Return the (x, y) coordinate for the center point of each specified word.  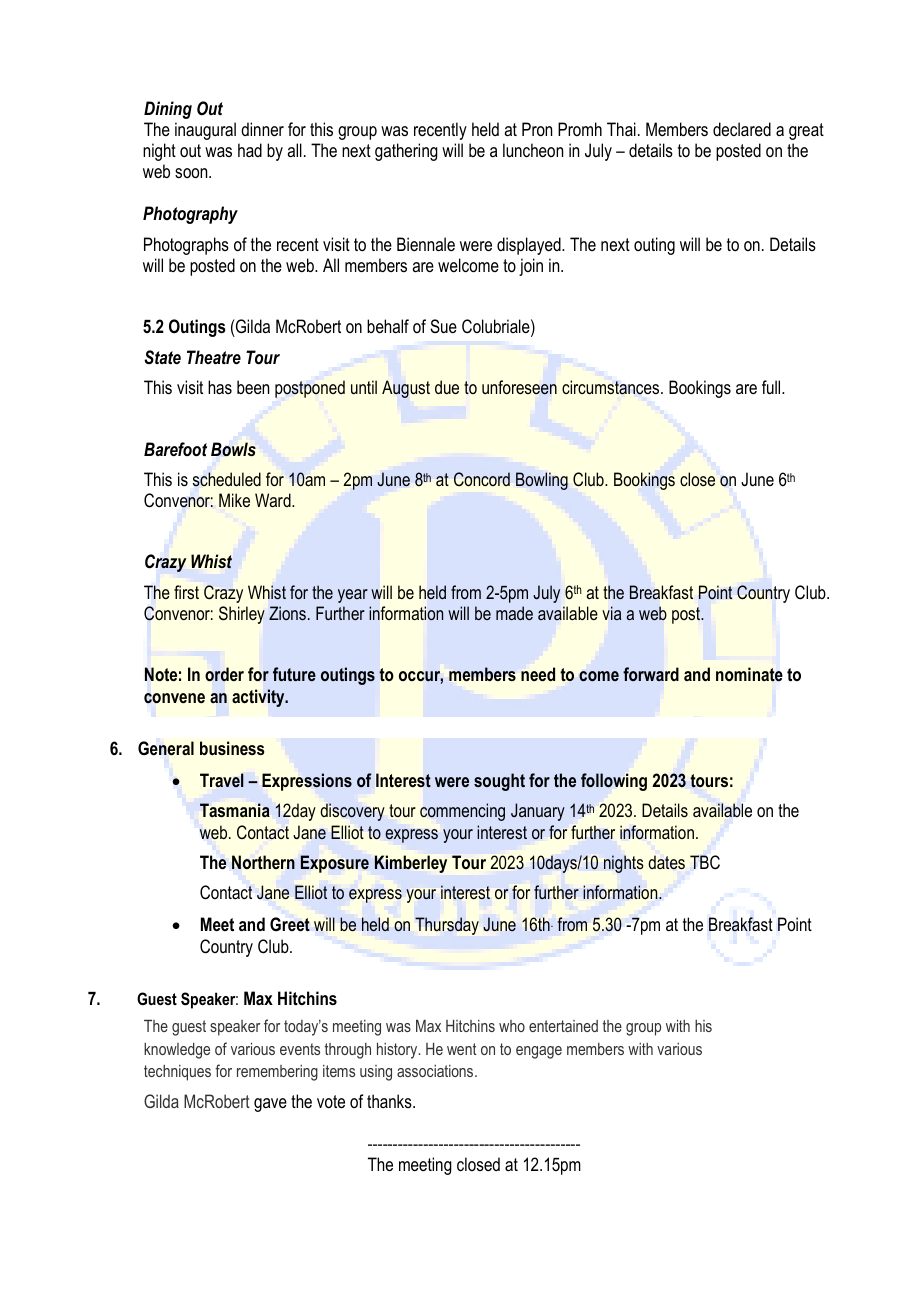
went (462, 1049)
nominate (749, 674)
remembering (277, 1073)
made (514, 613)
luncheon (533, 150)
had (250, 150)
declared (742, 129)
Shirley (242, 615)
